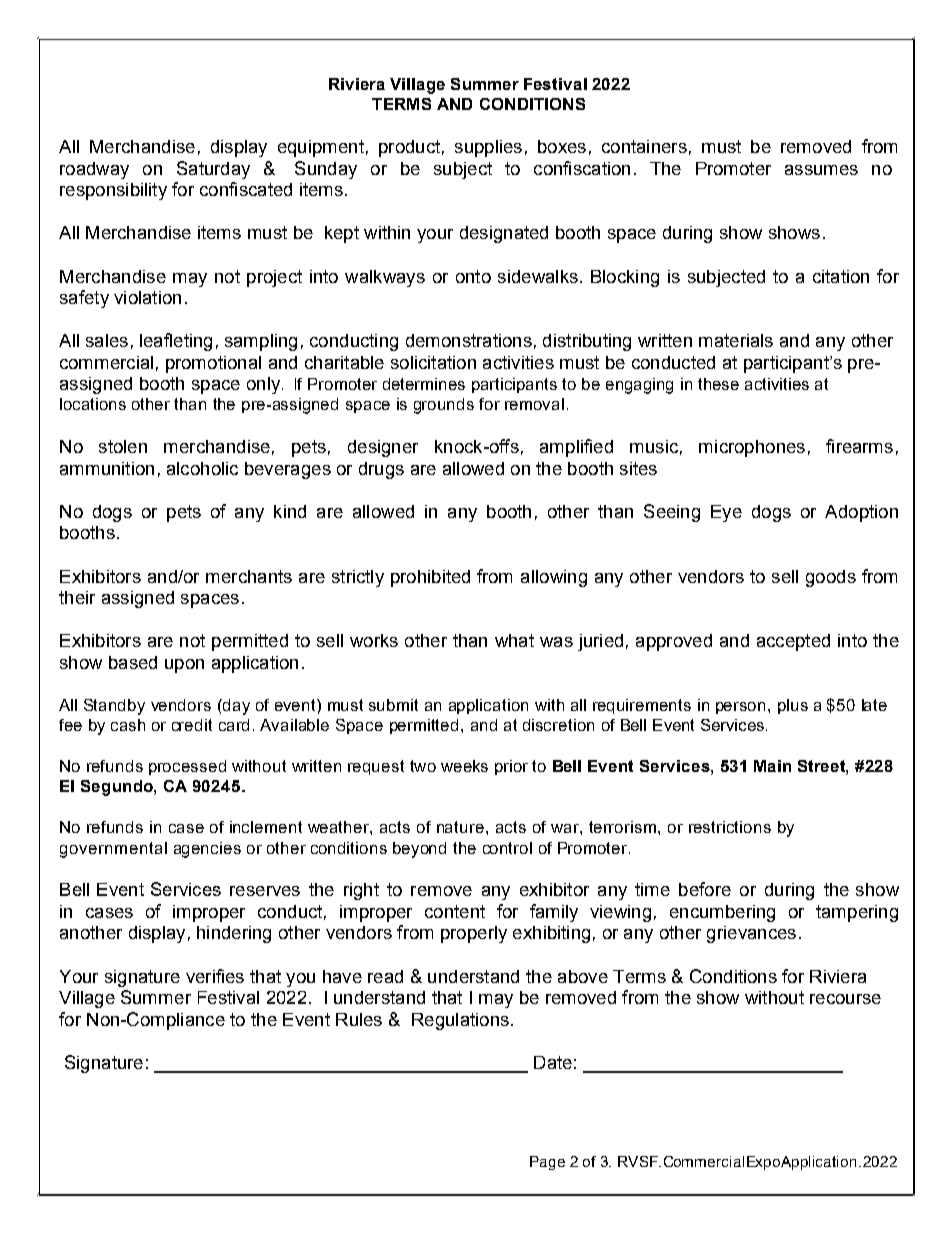  What do you see at coordinates (184, 666) in the screenshot?
I see `upon` at bounding box center [184, 666].
